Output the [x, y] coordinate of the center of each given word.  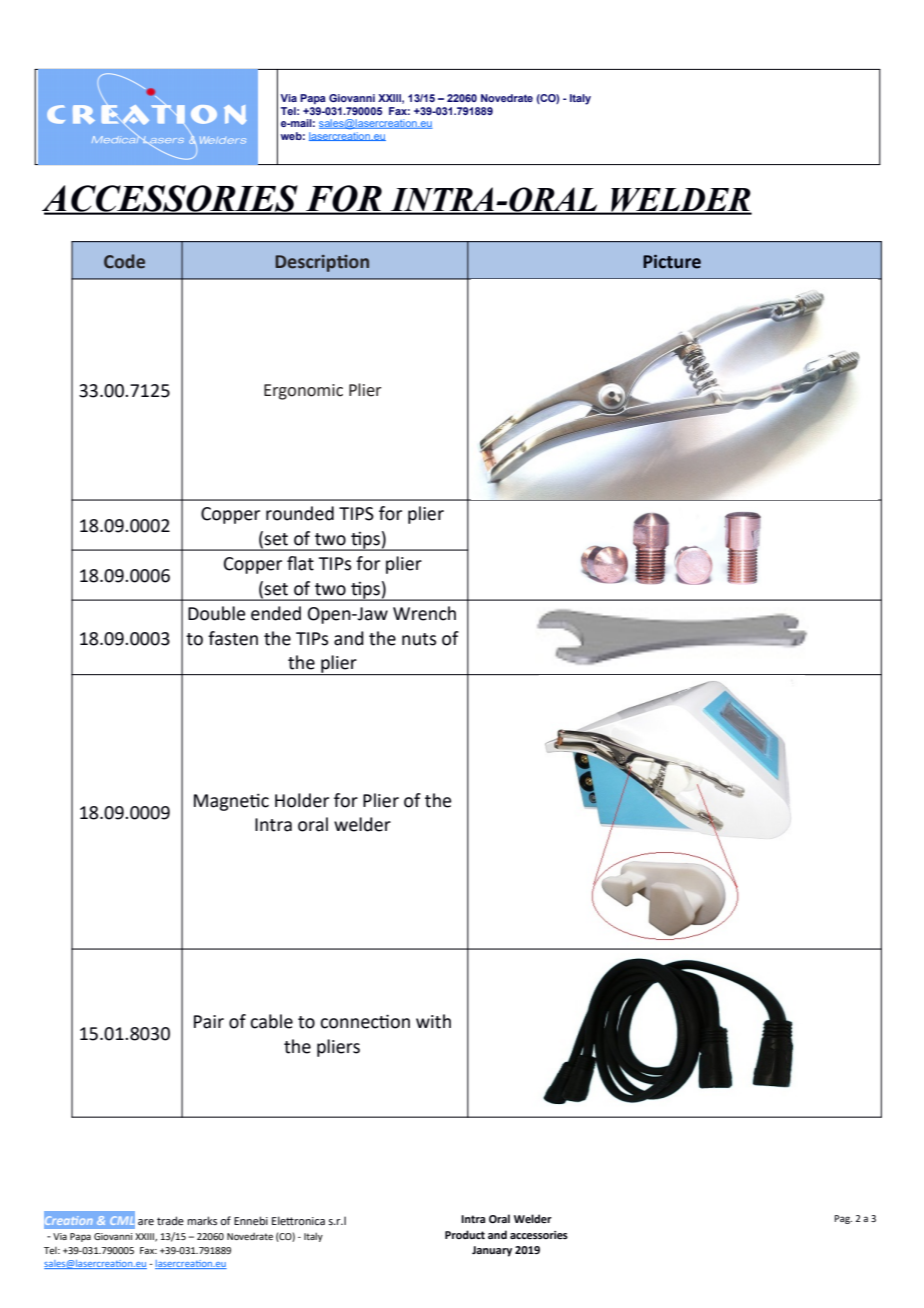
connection [365, 1021]
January [492, 1251]
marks [202, 1220]
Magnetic [231, 802]
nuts [419, 639]
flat [300, 563]
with [433, 1021]
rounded [300, 513]
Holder [302, 800]
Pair [209, 1022]
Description [322, 263]
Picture [672, 261]
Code [124, 261]
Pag [843, 1219]
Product [465, 1234]
